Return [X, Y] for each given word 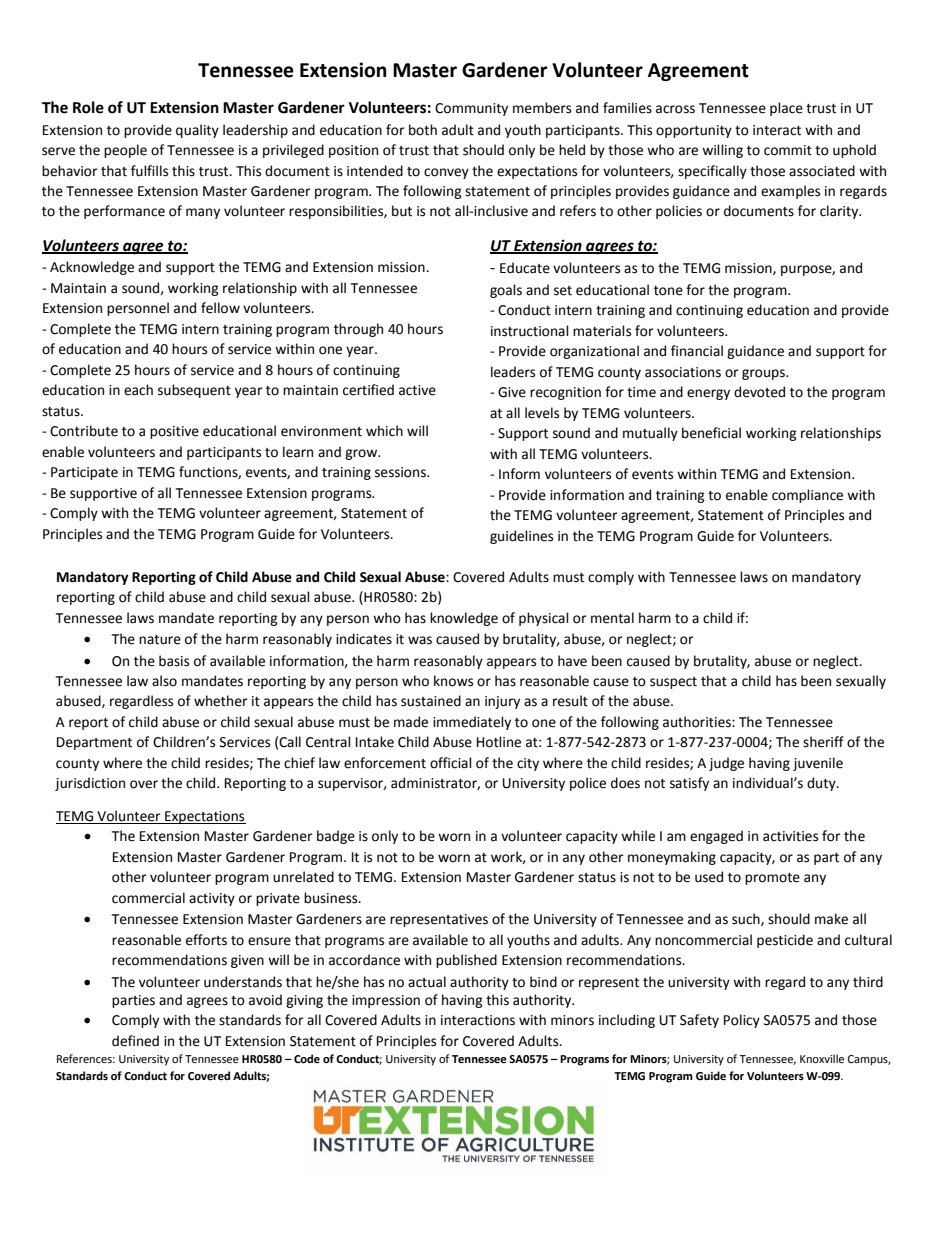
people [125, 151]
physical [544, 619]
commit [788, 150]
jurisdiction [90, 784]
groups [764, 374]
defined [135, 1041]
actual [427, 982]
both [423, 130]
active [417, 390]
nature [160, 640]
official [451, 763]
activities [790, 836]
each [138, 390]
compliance [807, 496]
